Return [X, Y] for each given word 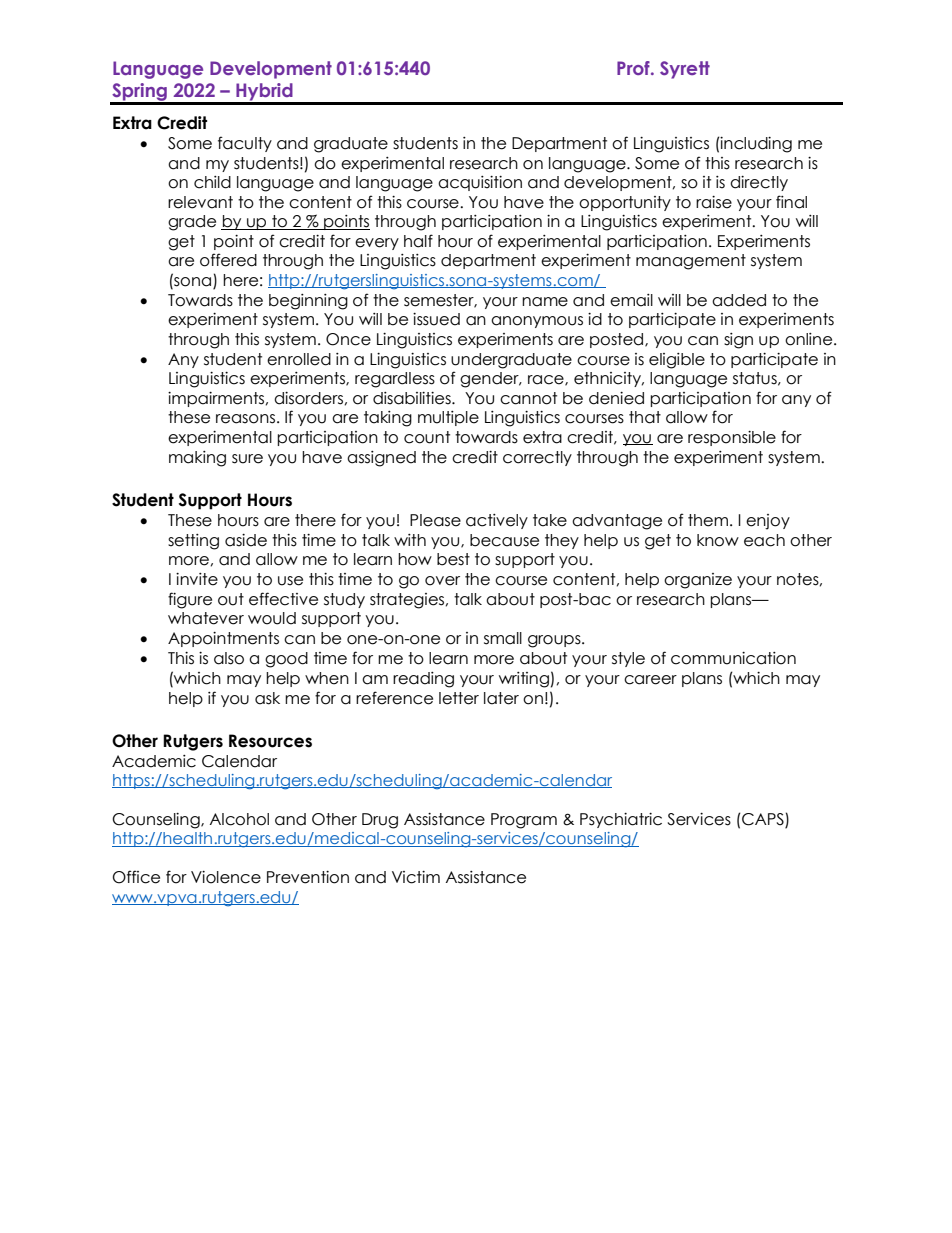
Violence [226, 877]
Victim [416, 877]
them [708, 520]
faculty [245, 144]
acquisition [480, 183]
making [197, 459]
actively [497, 521]
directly [759, 183]
